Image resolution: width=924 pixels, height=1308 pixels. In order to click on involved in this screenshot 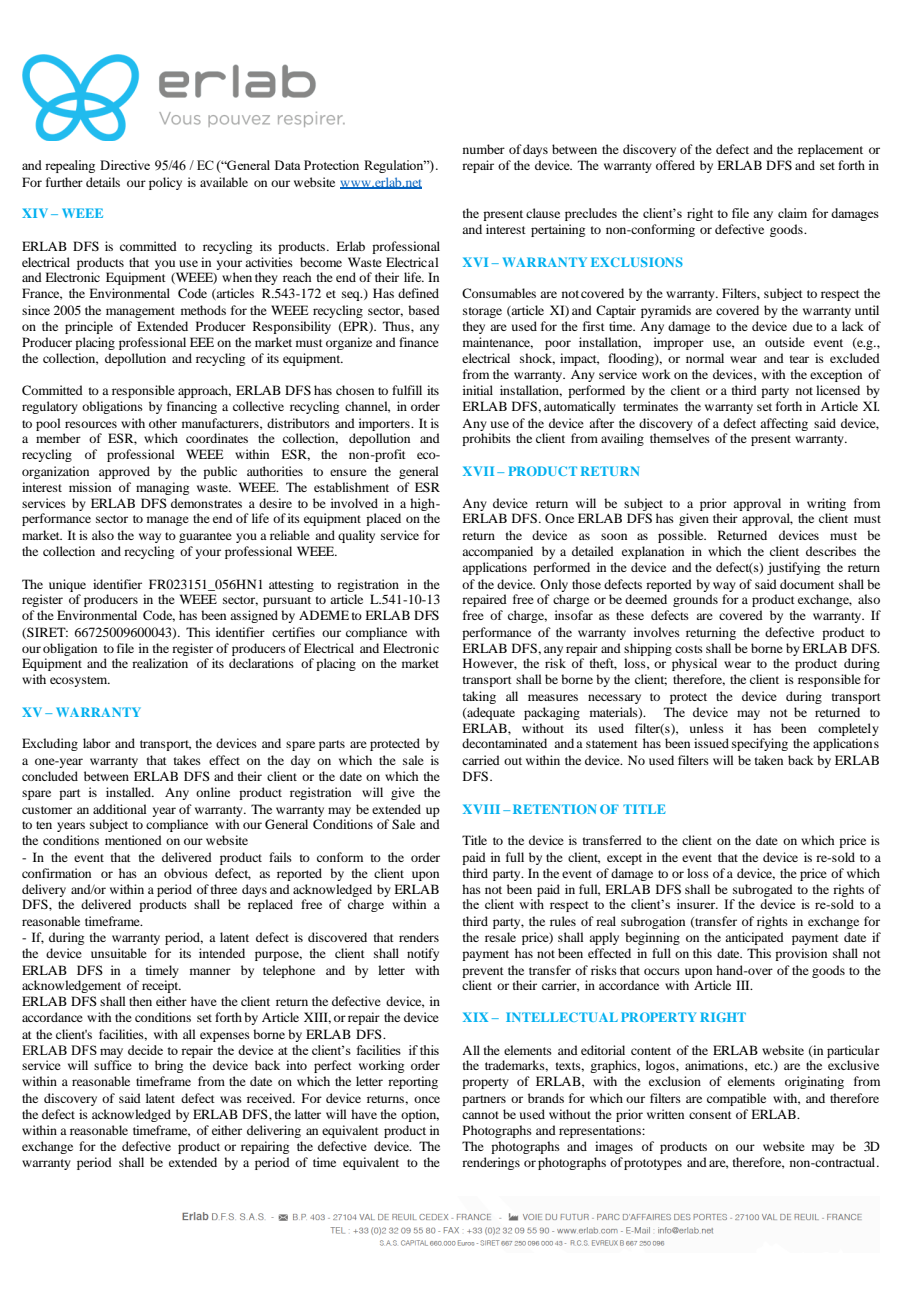, I will do `click(354, 503)`.
